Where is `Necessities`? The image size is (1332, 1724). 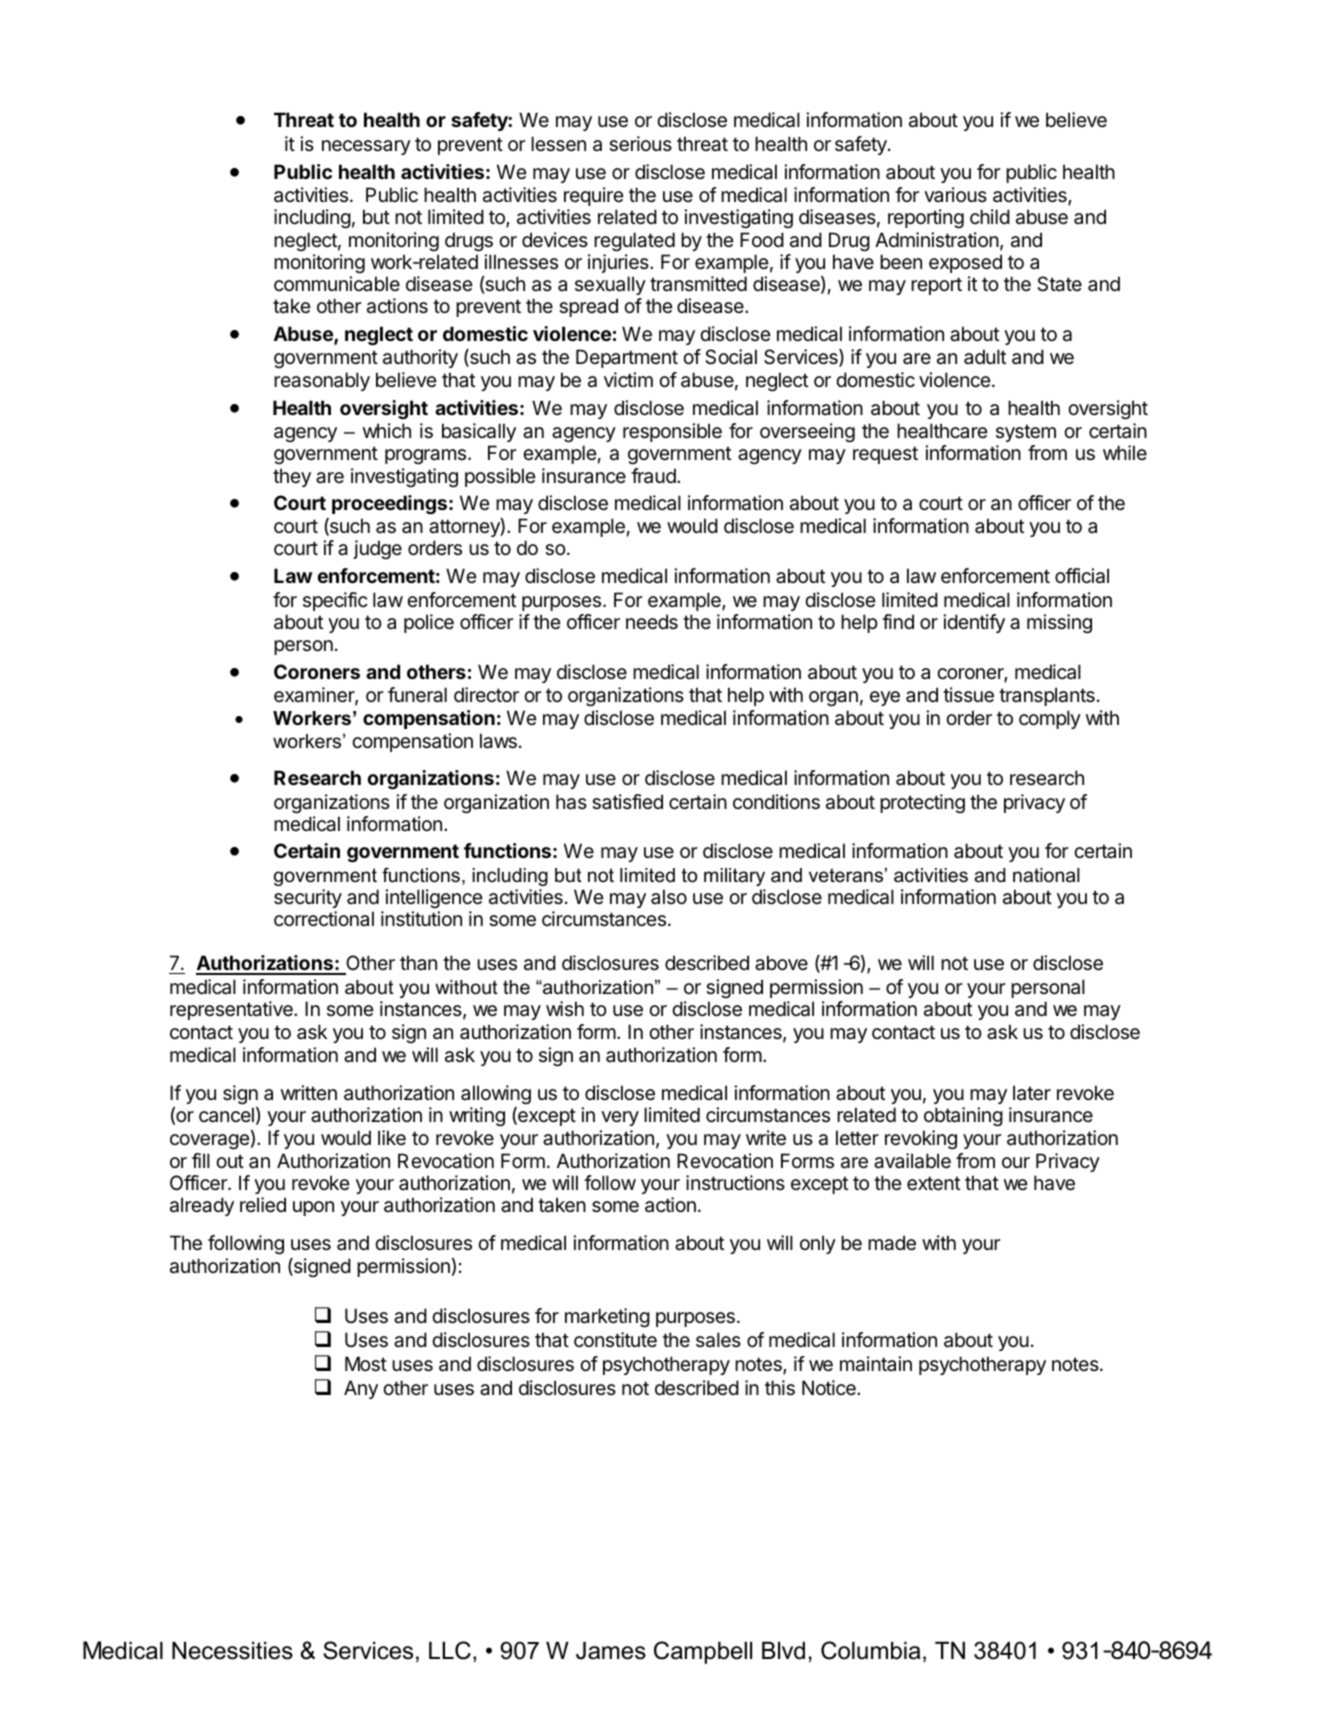
Necessities is located at coordinates (232, 1650).
